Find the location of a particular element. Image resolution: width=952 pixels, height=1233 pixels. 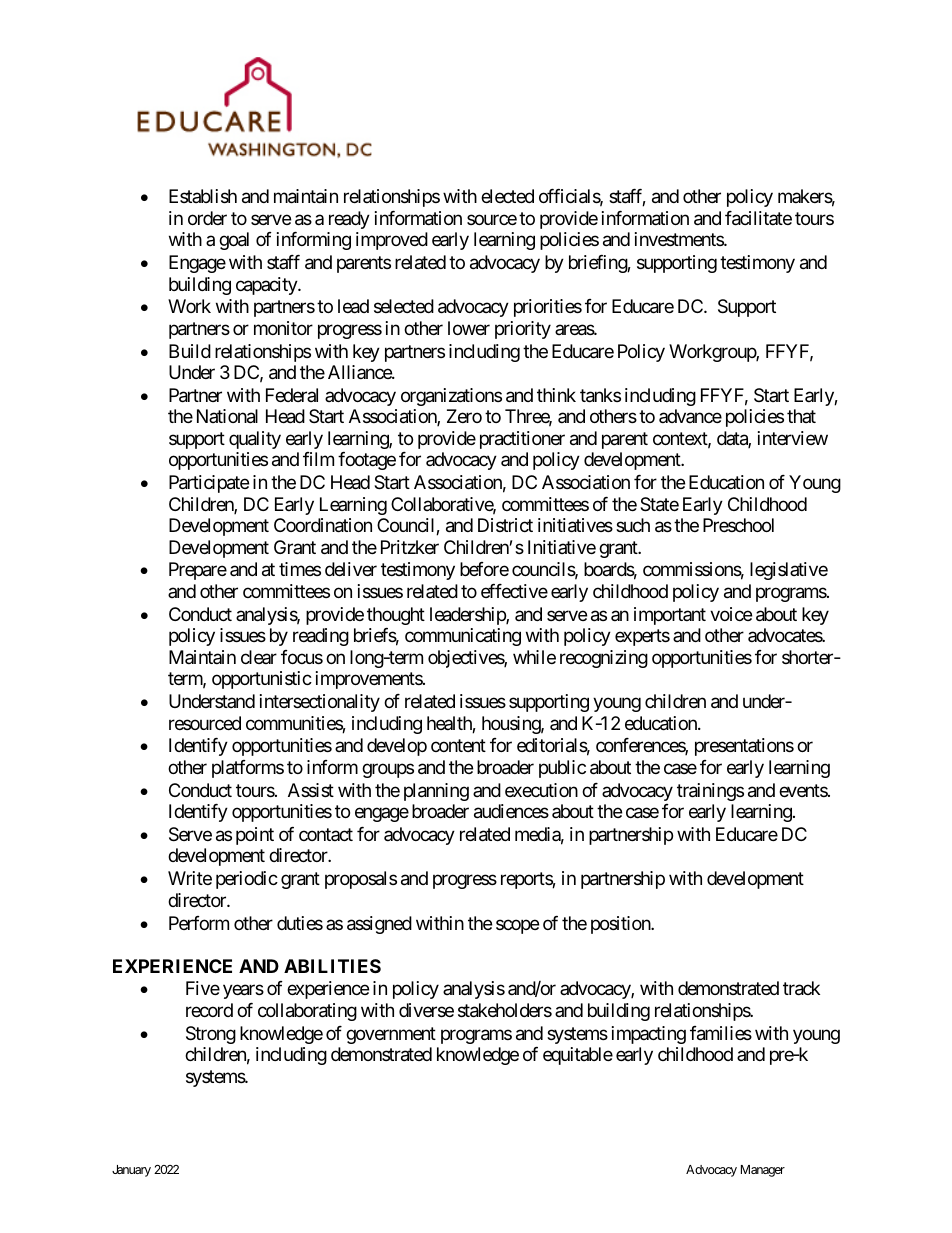

presentations is located at coordinates (744, 747).
